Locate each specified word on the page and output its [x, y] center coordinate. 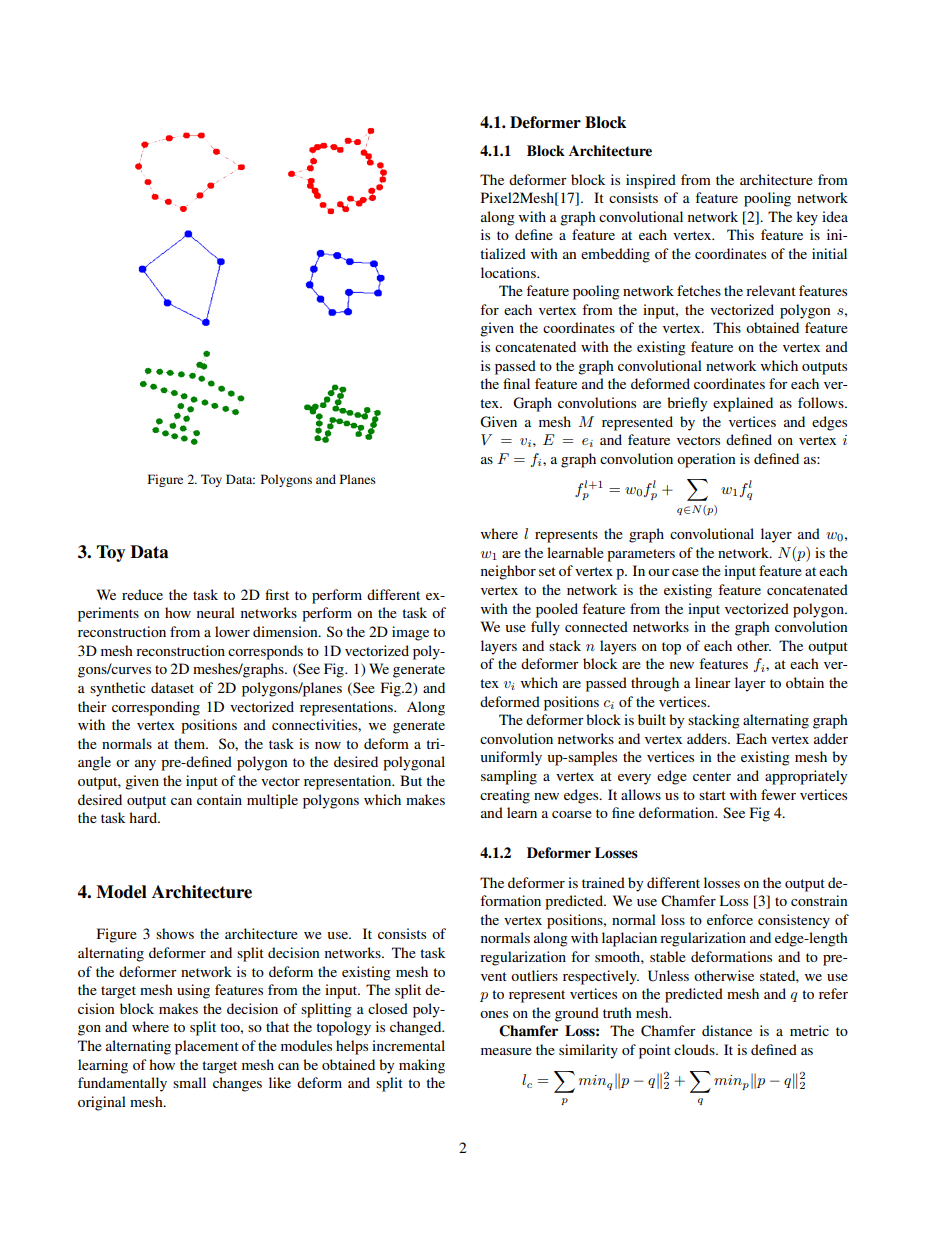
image [410, 633]
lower [232, 631]
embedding [615, 255]
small [189, 1082]
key [807, 218]
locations [509, 272]
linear [713, 682]
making [422, 1066]
